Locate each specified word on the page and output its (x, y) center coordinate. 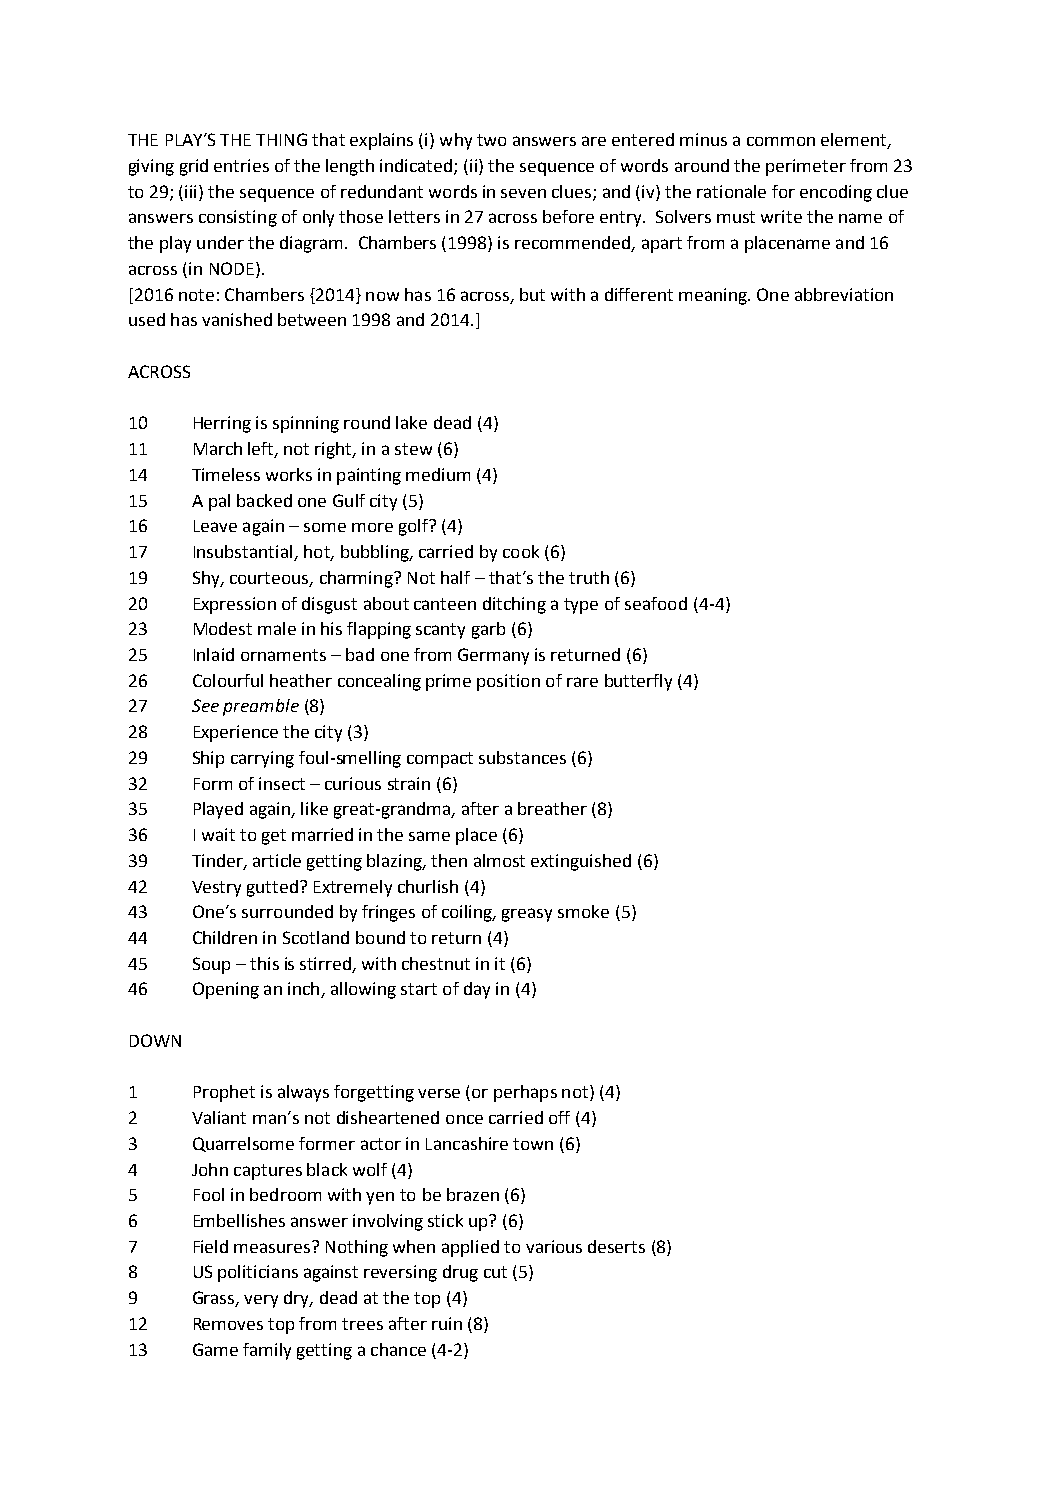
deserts (616, 1246)
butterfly (638, 682)
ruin (447, 1323)
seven (523, 193)
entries (241, 165)
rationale (731, 191)
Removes (228, 1324)
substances (522, 757)
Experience (236, 733)
